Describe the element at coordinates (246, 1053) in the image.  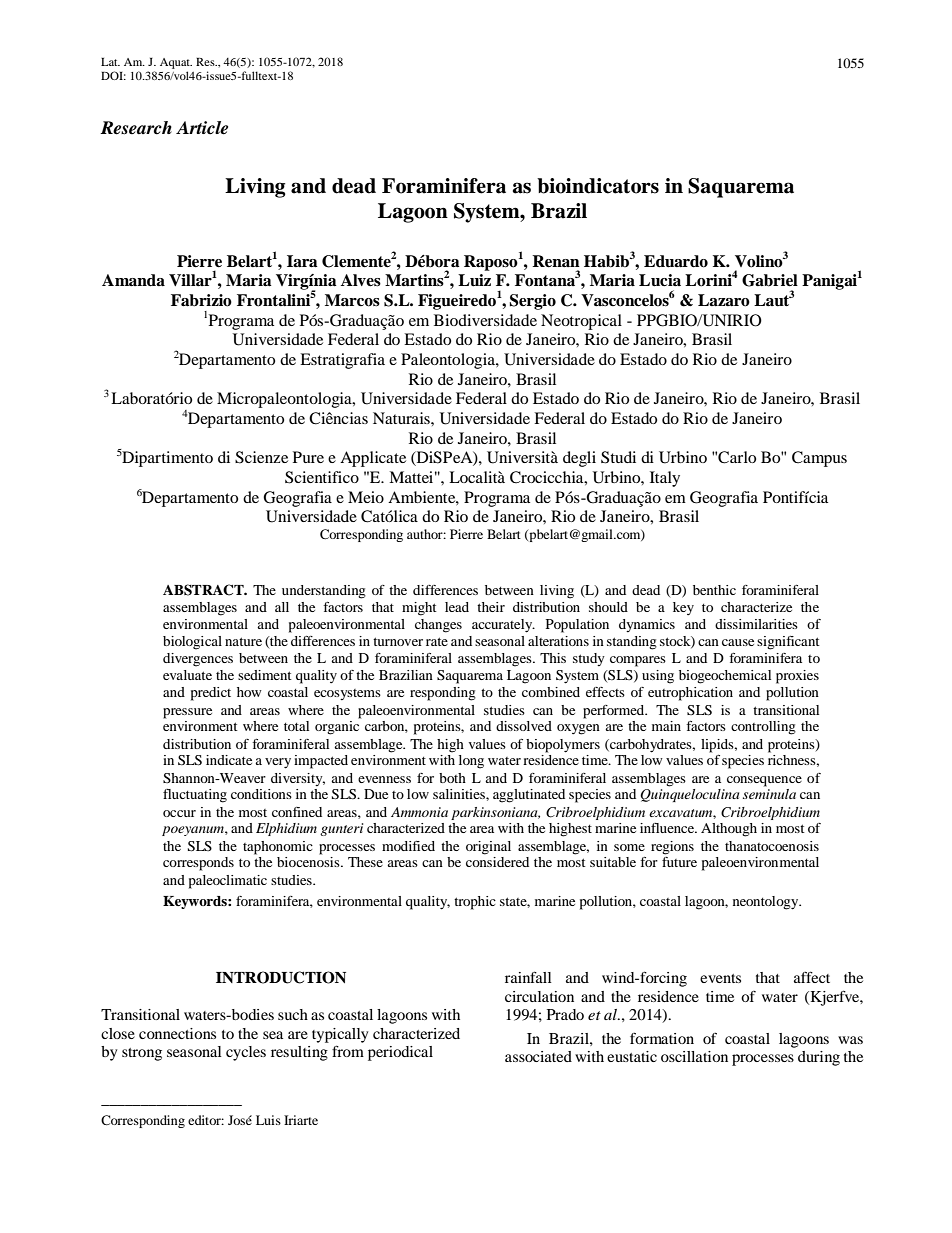
I see `cycles` at that location.
